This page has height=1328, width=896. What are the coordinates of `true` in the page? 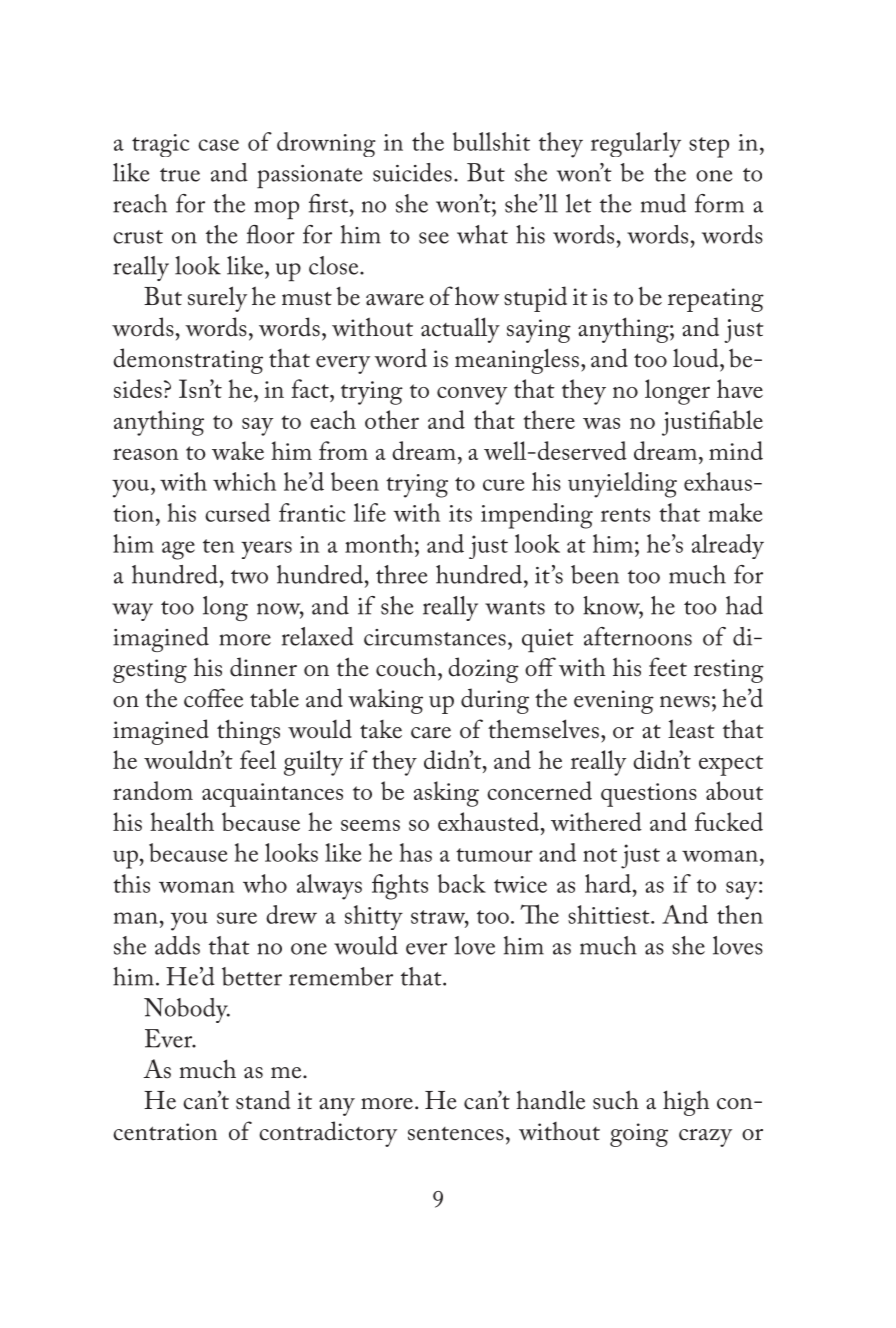 It's located at (180, 175).
